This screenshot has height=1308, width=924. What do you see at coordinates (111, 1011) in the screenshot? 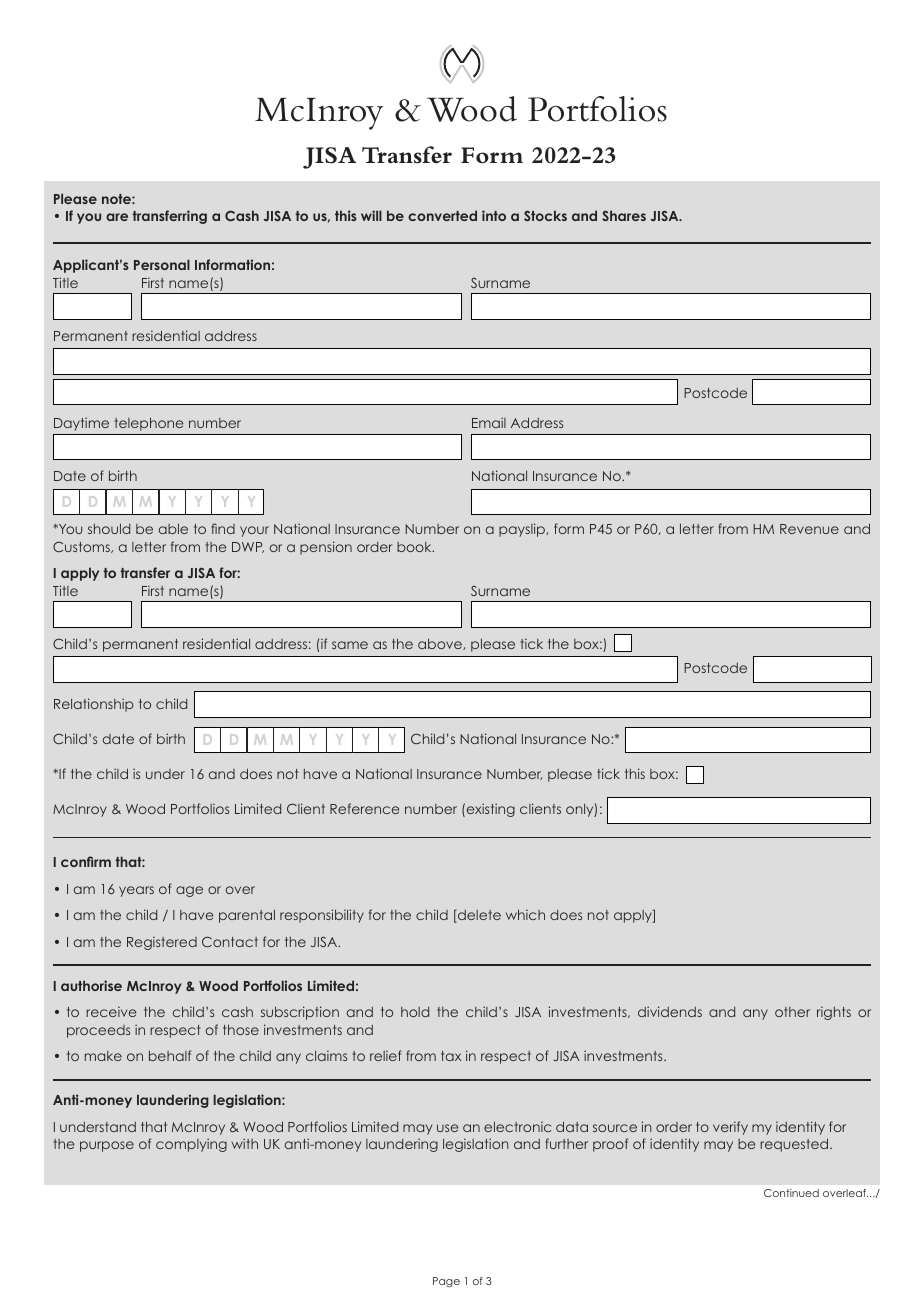
I see `receive` at bounding box center [111, 1011].
